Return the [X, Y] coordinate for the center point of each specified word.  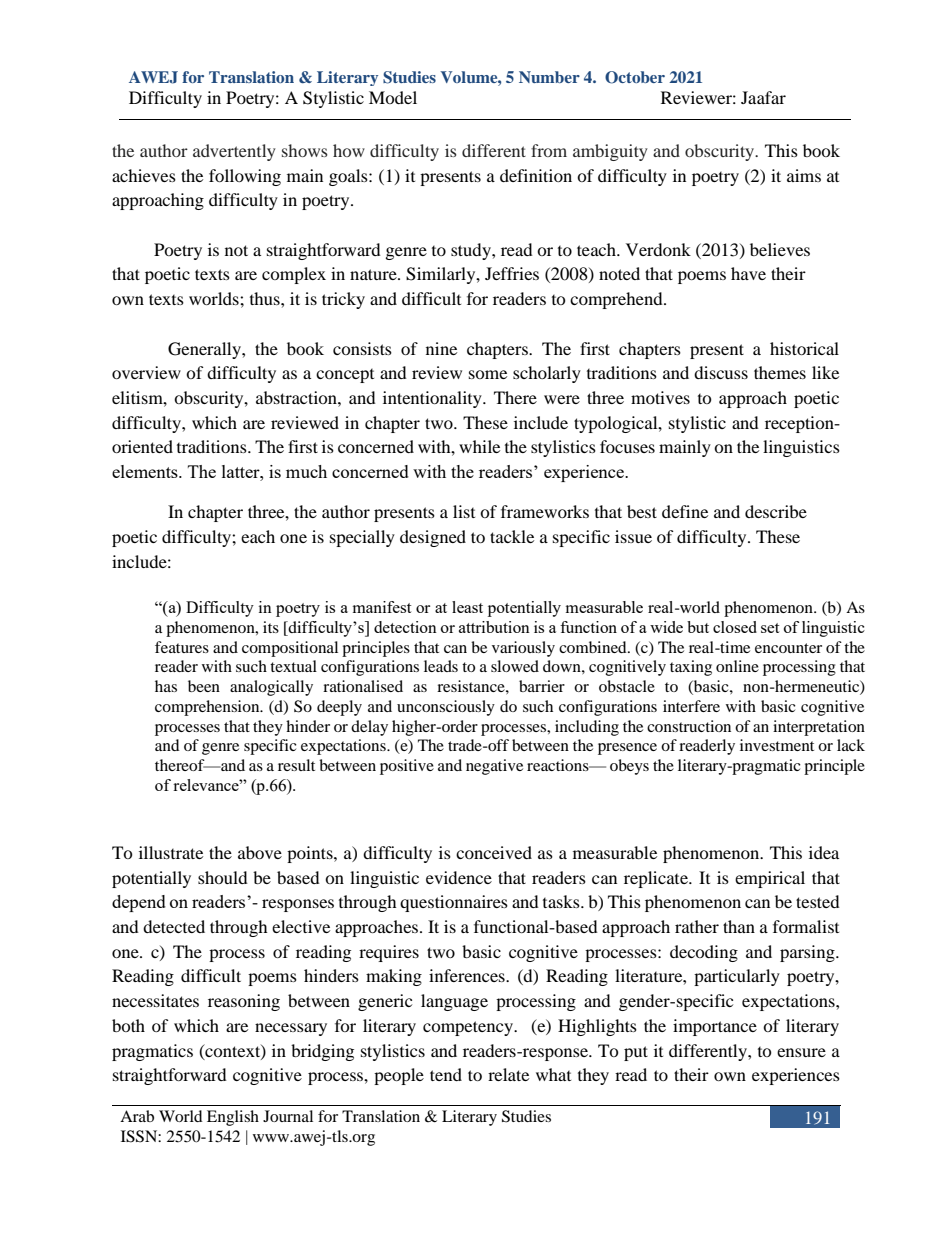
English [233, 1118]
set [770, 628]
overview [146, 372]
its [271, 627]
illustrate [171, 852]
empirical [770, 879]
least [467, 607]
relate [508, 1074]
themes [780, 372]
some [488, 374]
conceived [494, 852]
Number [549, 77]
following [245, 177]
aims [804, 175]
